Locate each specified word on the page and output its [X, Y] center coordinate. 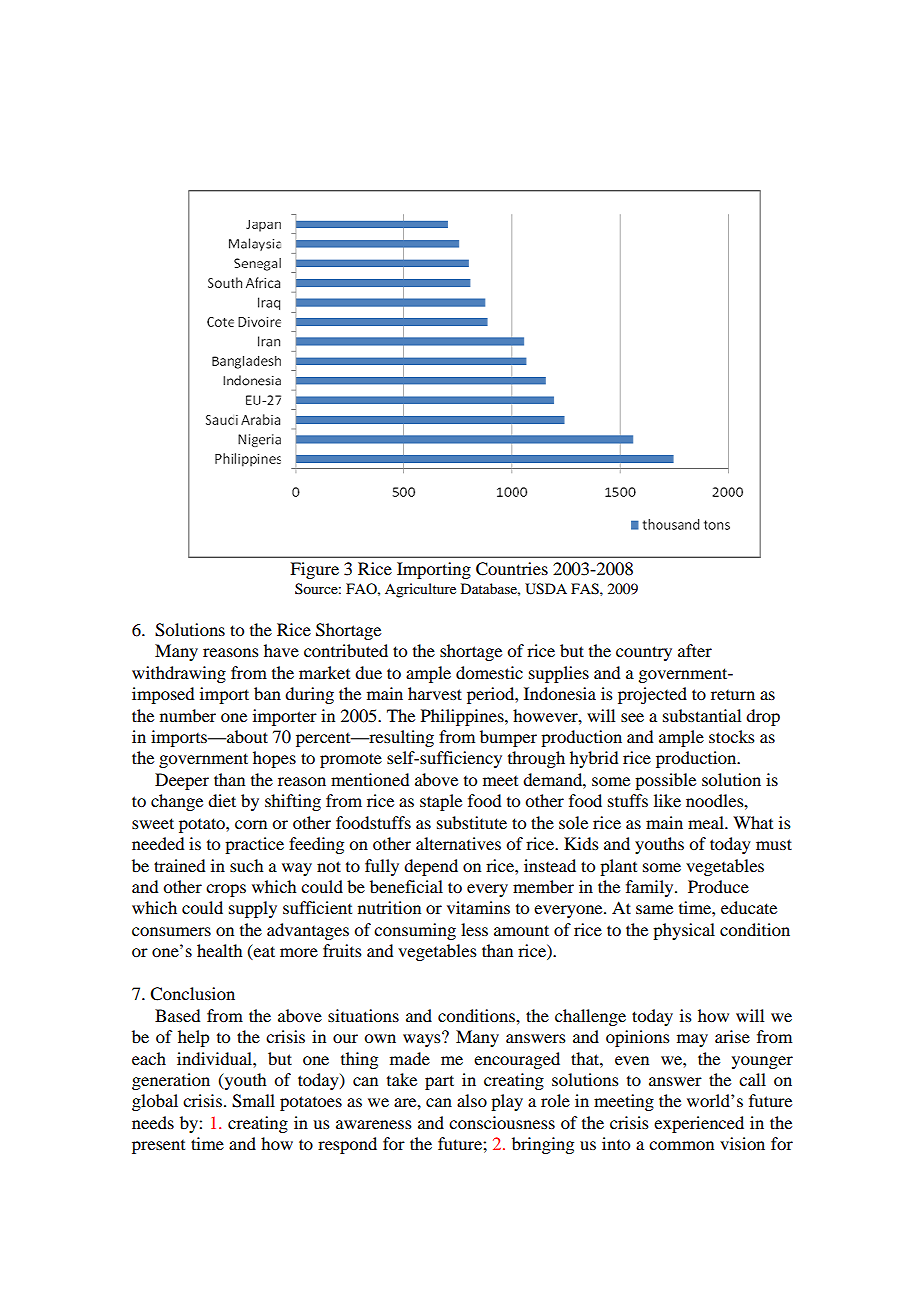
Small [253, 1101]
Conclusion [192, 994]
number [188, 715]
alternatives [458, 843]
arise [732, 1036]
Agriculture [420, 590]
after [695, 650]
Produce [718, 886]
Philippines [463, 717]
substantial [702, 715]
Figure [314, 570]
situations [363, 1015]
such [246, 865]
